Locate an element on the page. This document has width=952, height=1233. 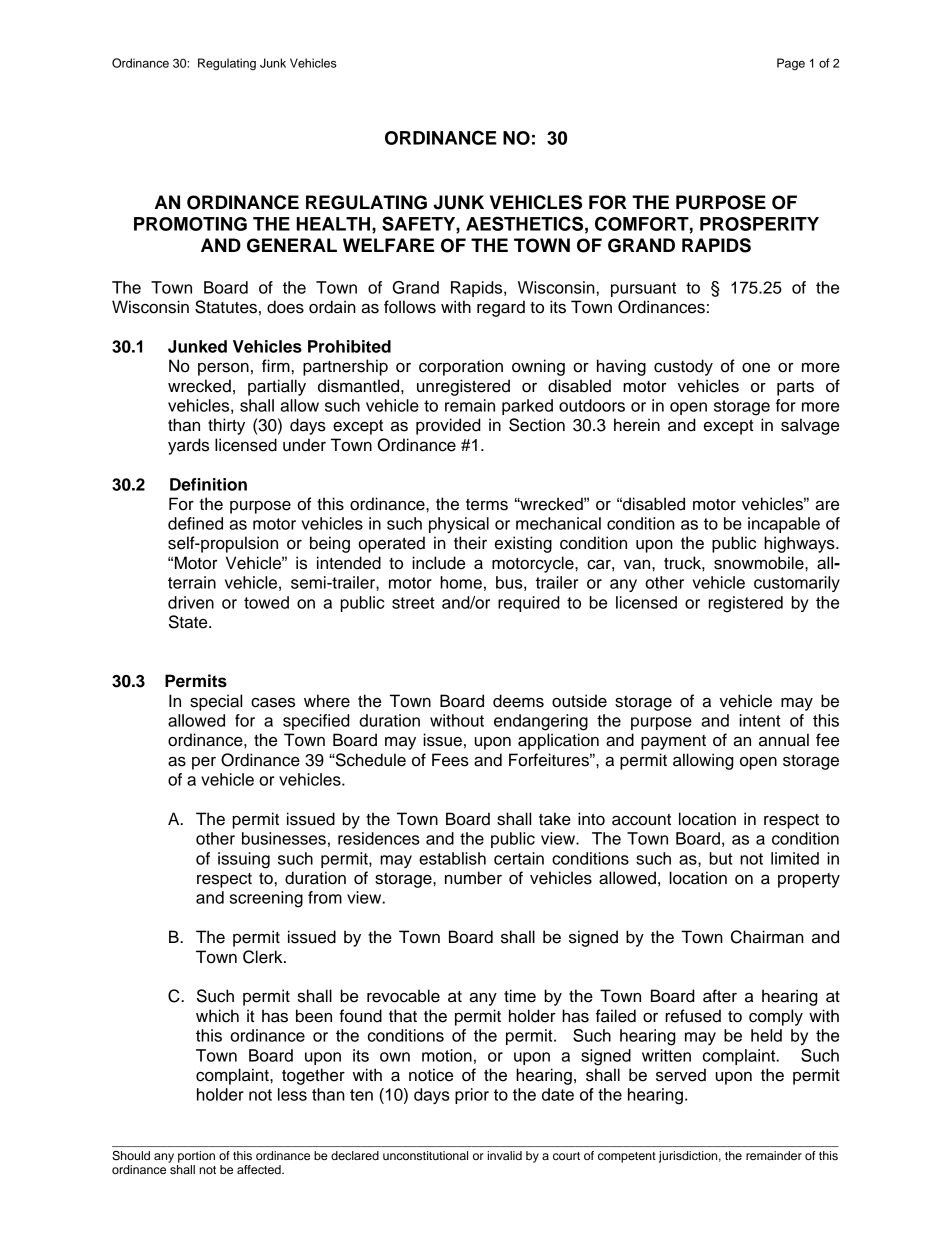
provided is located at coordinates (448, 426).
